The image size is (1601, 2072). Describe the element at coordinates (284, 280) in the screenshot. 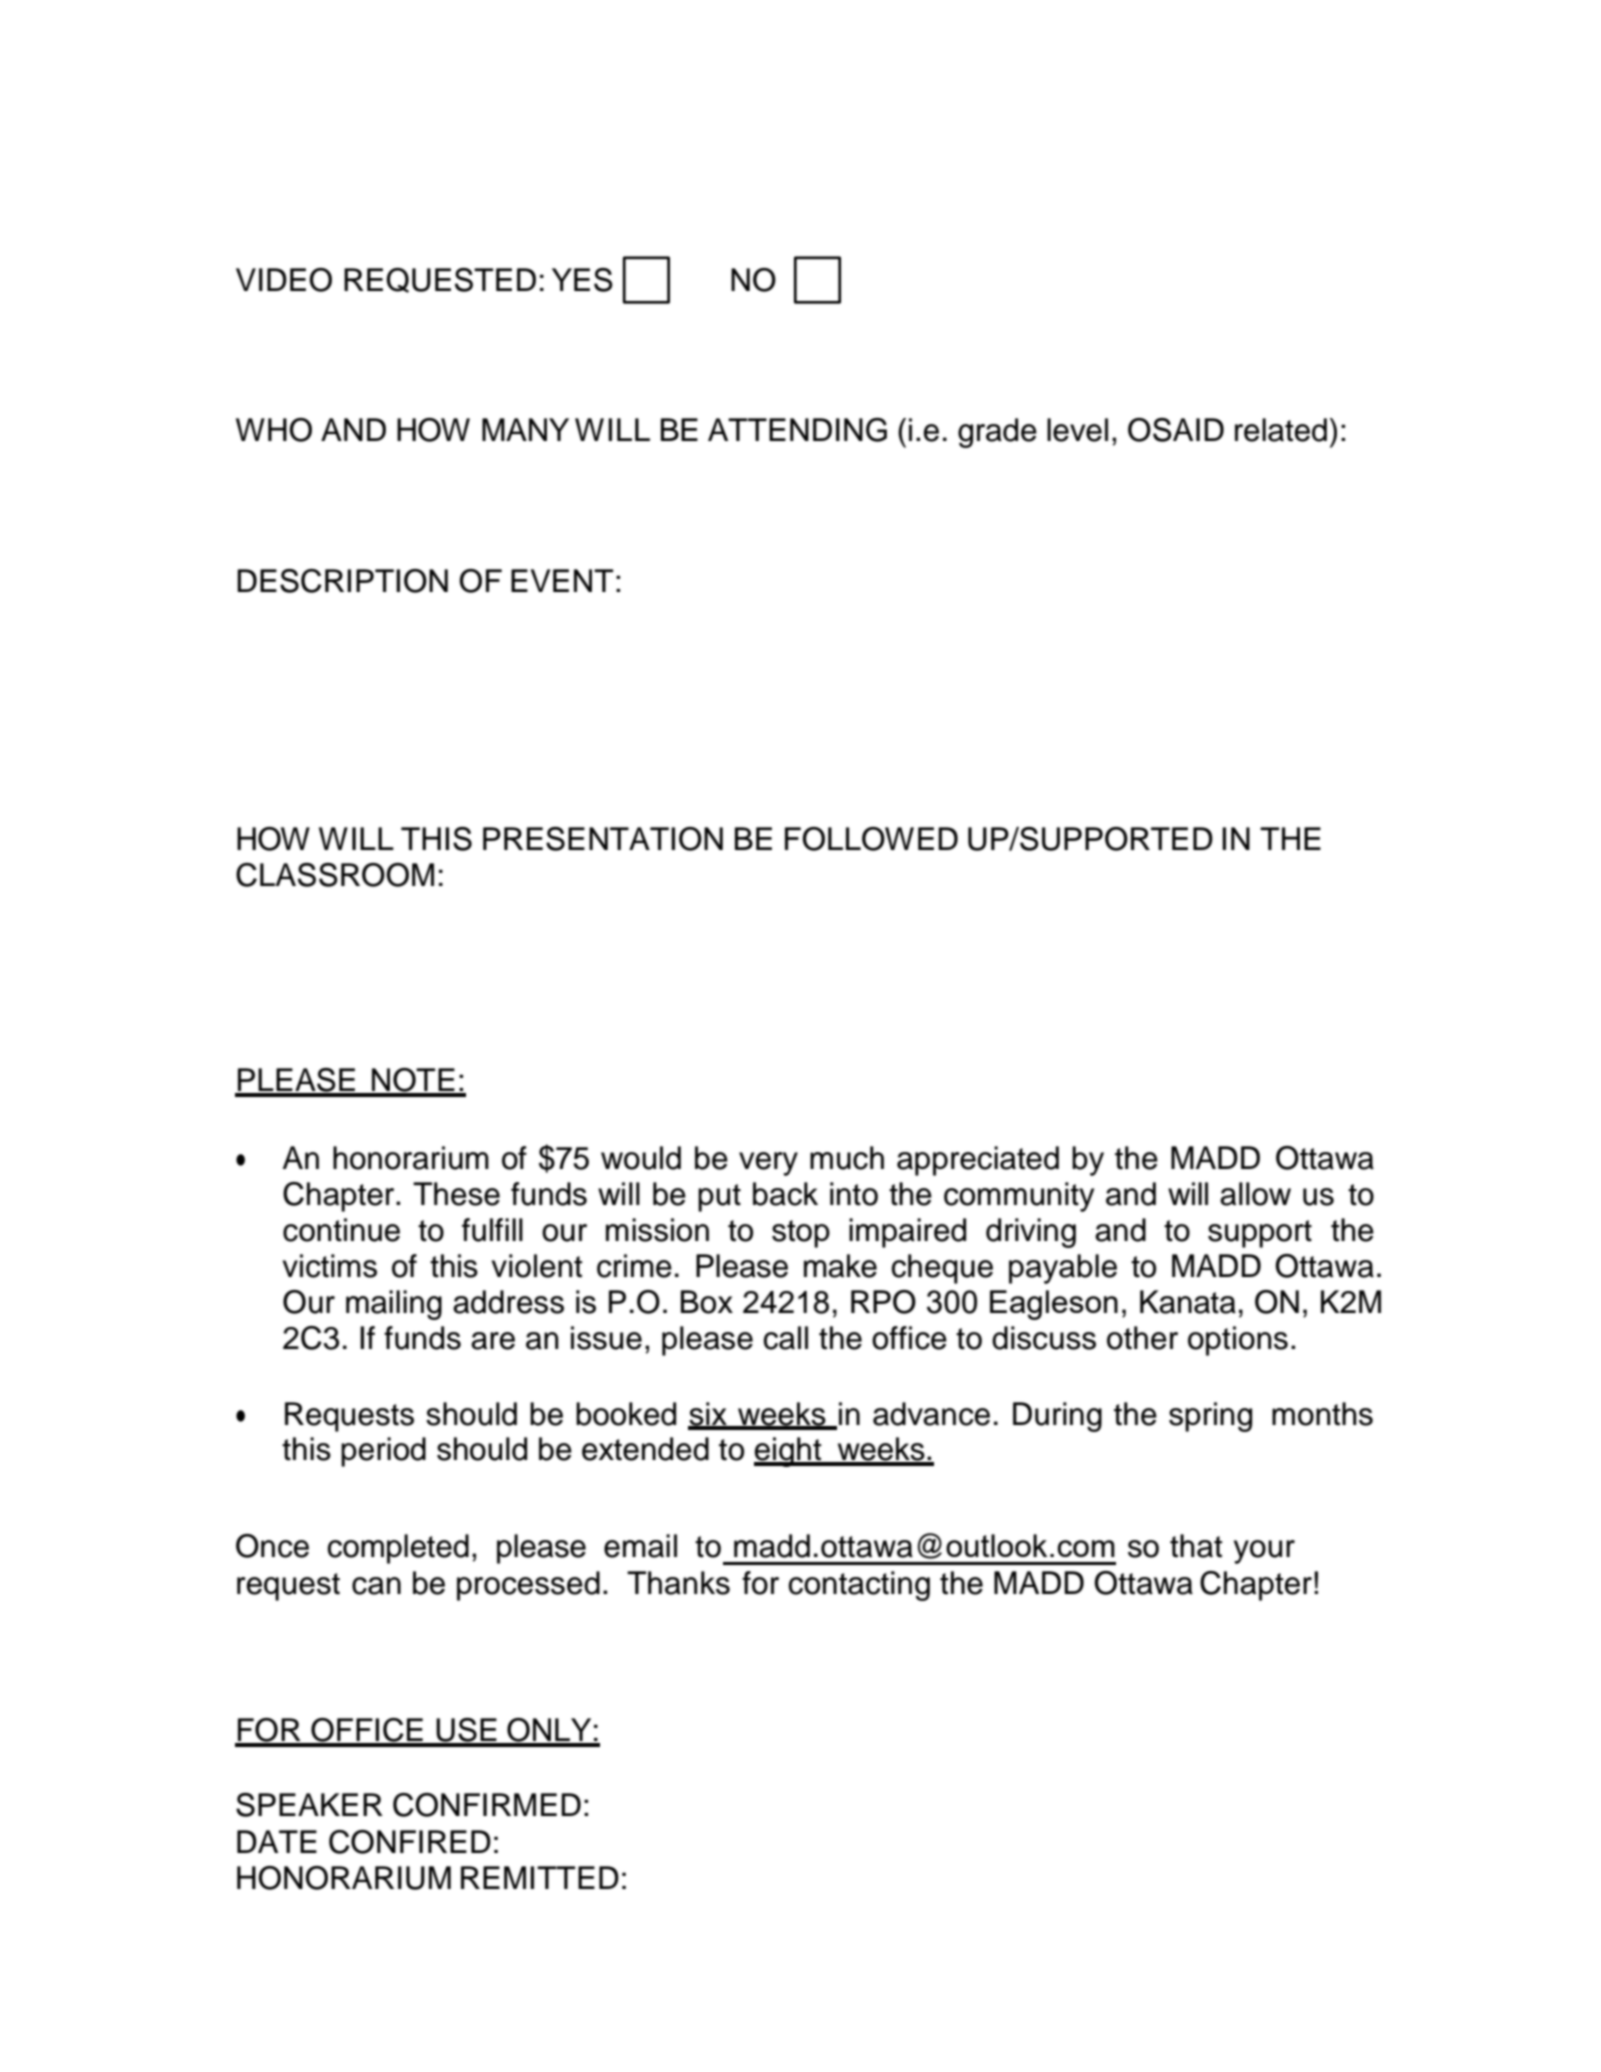

I see `VIDEO` at that location.
